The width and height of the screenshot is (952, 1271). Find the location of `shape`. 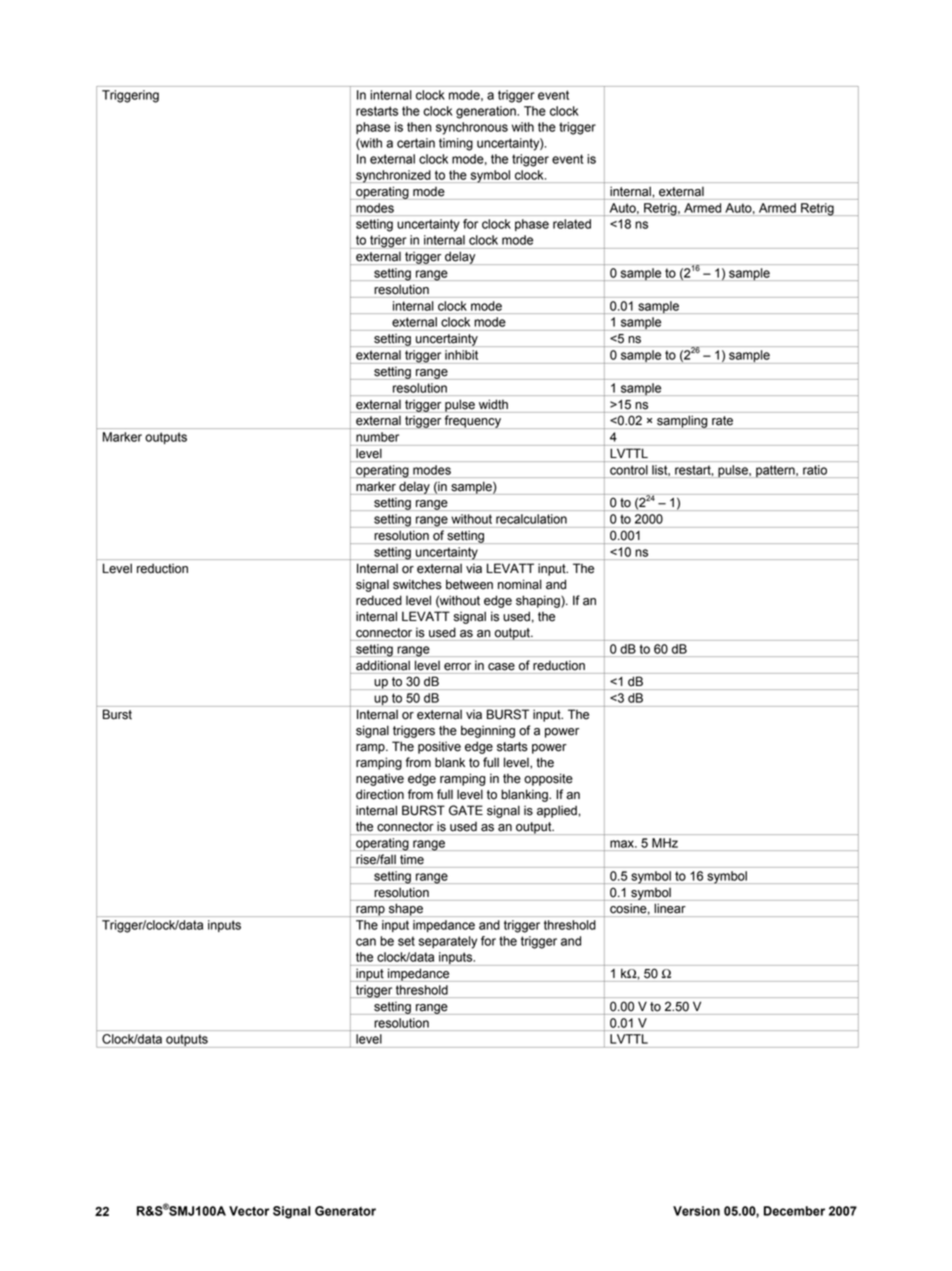

shape is located at coordinates (406, 909).
